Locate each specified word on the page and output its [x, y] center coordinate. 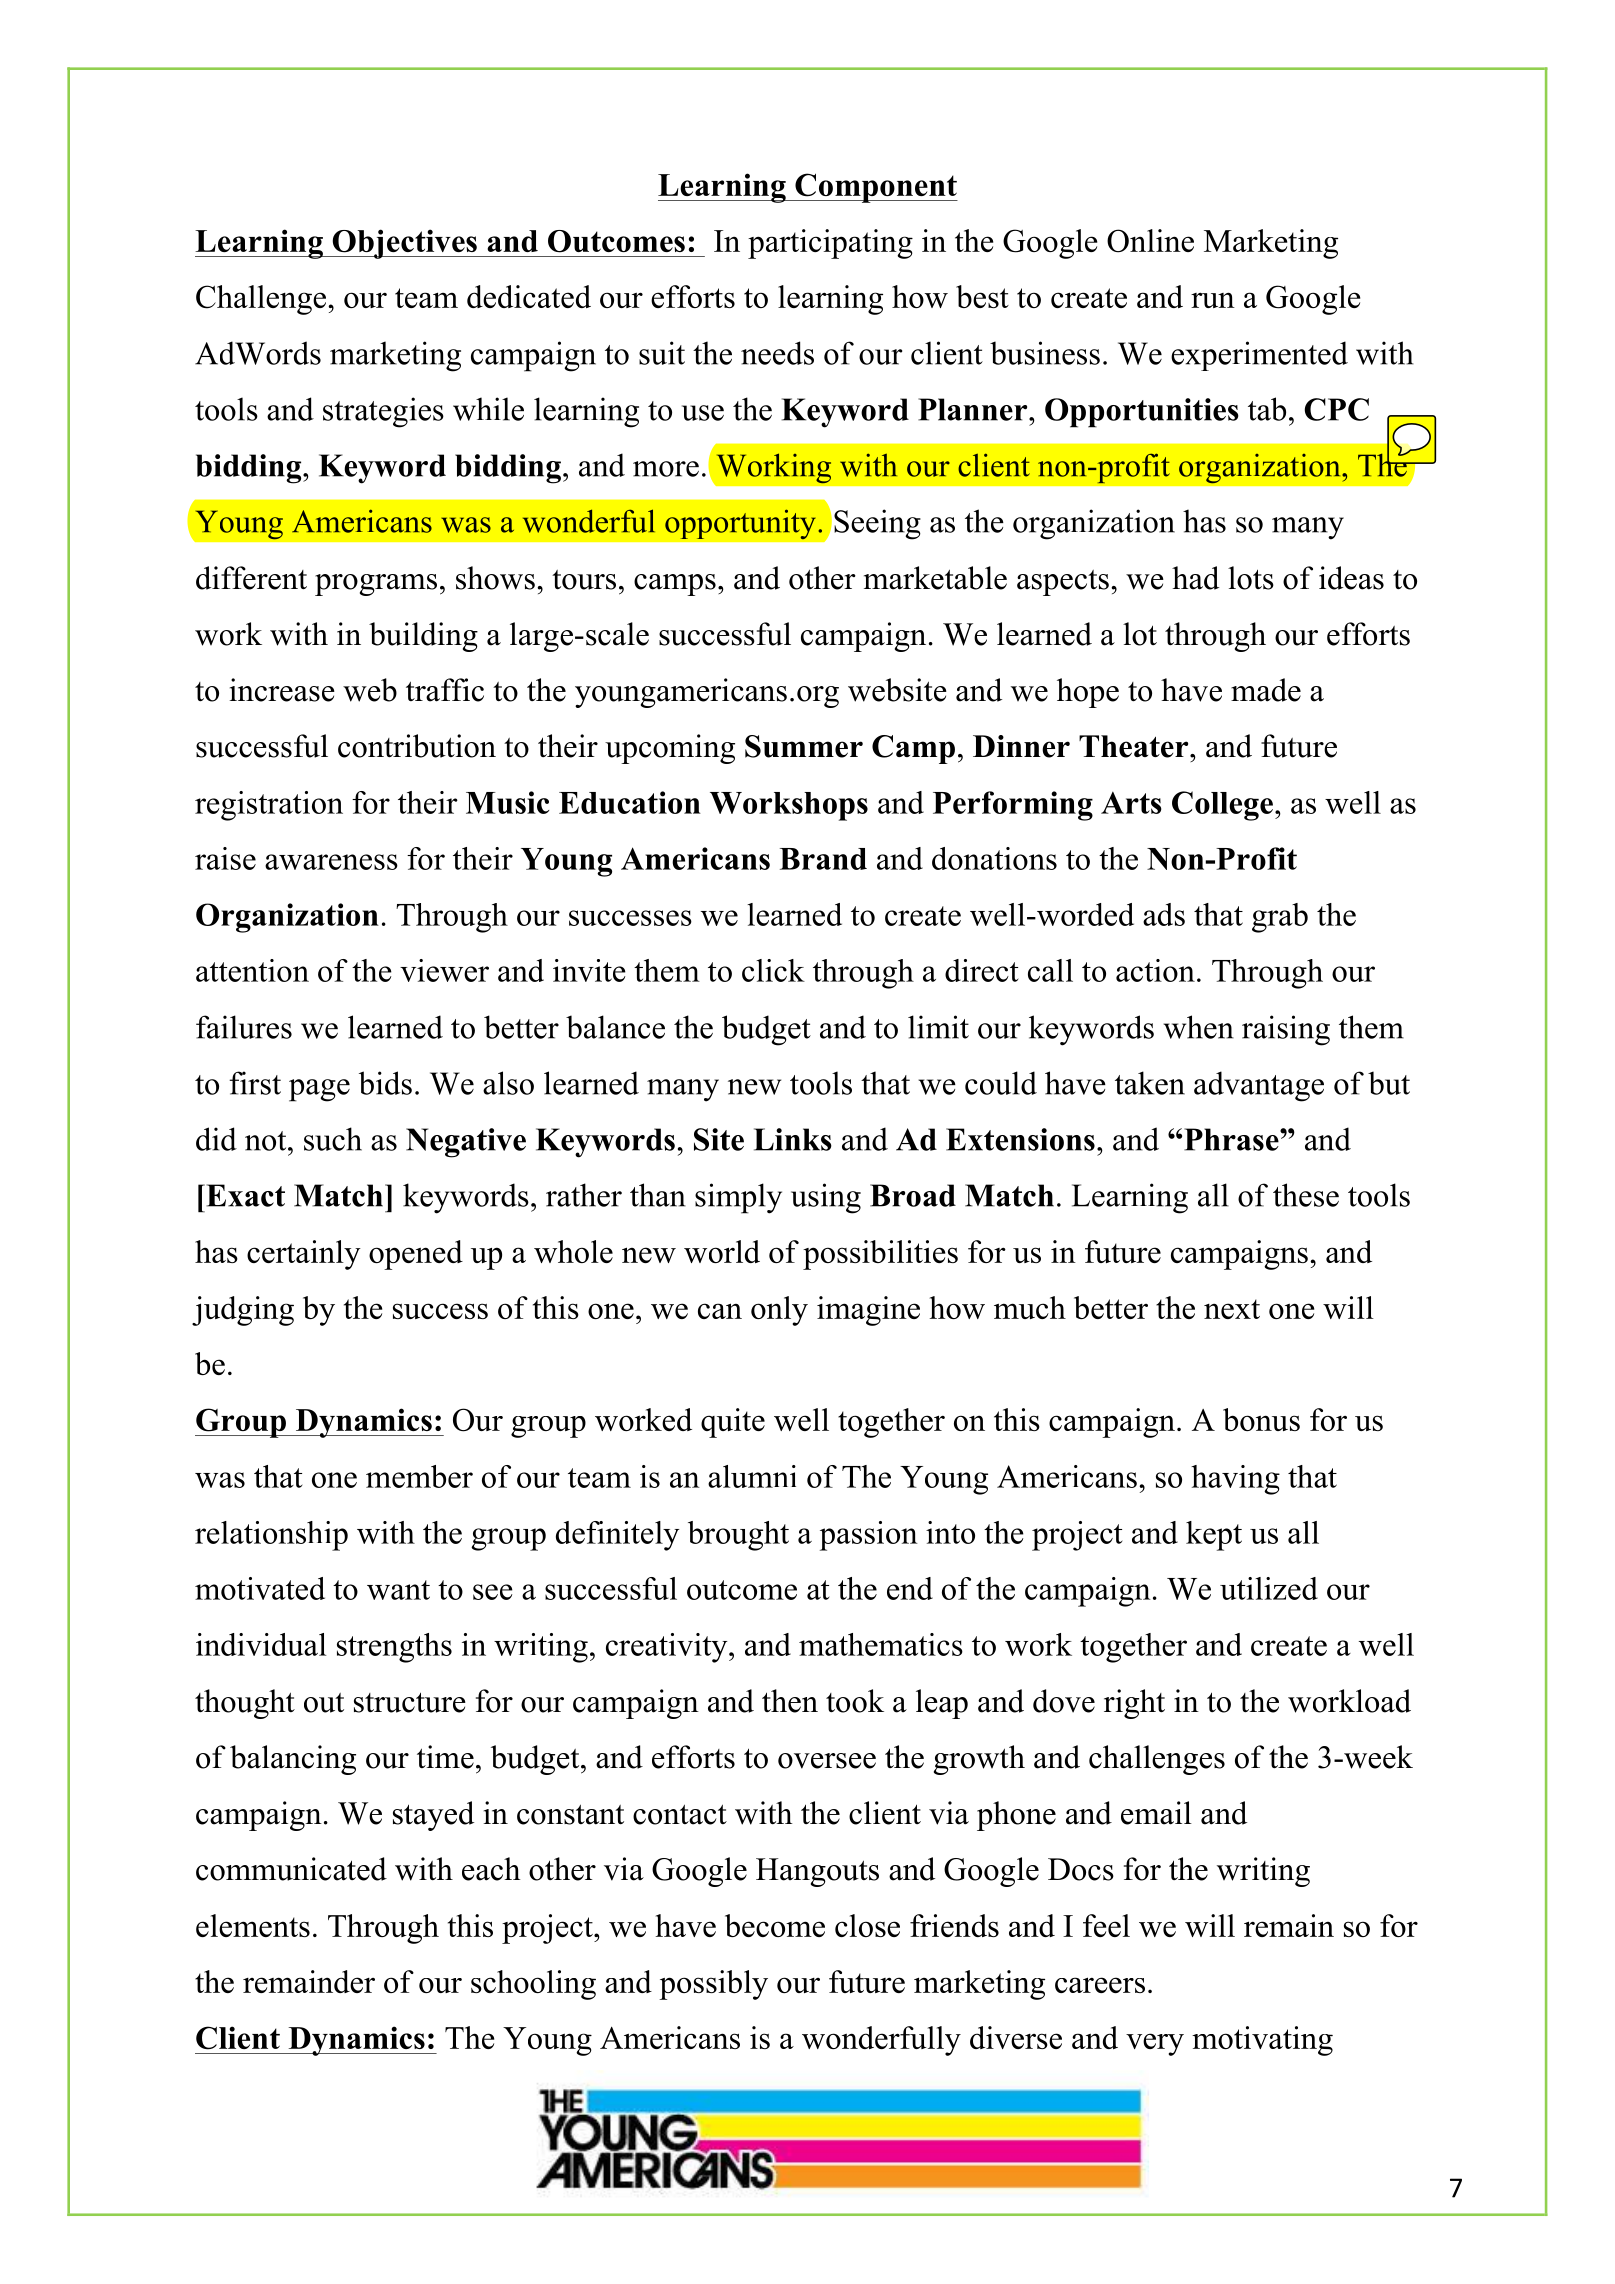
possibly [713, 1985]
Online [1150, 241]
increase [282, 690]
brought [738, 1536]
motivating [1262, 2041]
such [333, 1139]
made [1266, 690]
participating [830, 244]
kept [1214, 1536]
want [398, 1590]
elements [253, 1925]
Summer [804, 746]
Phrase [1232, 1139]
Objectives [404, 244]
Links [793, 1139]
